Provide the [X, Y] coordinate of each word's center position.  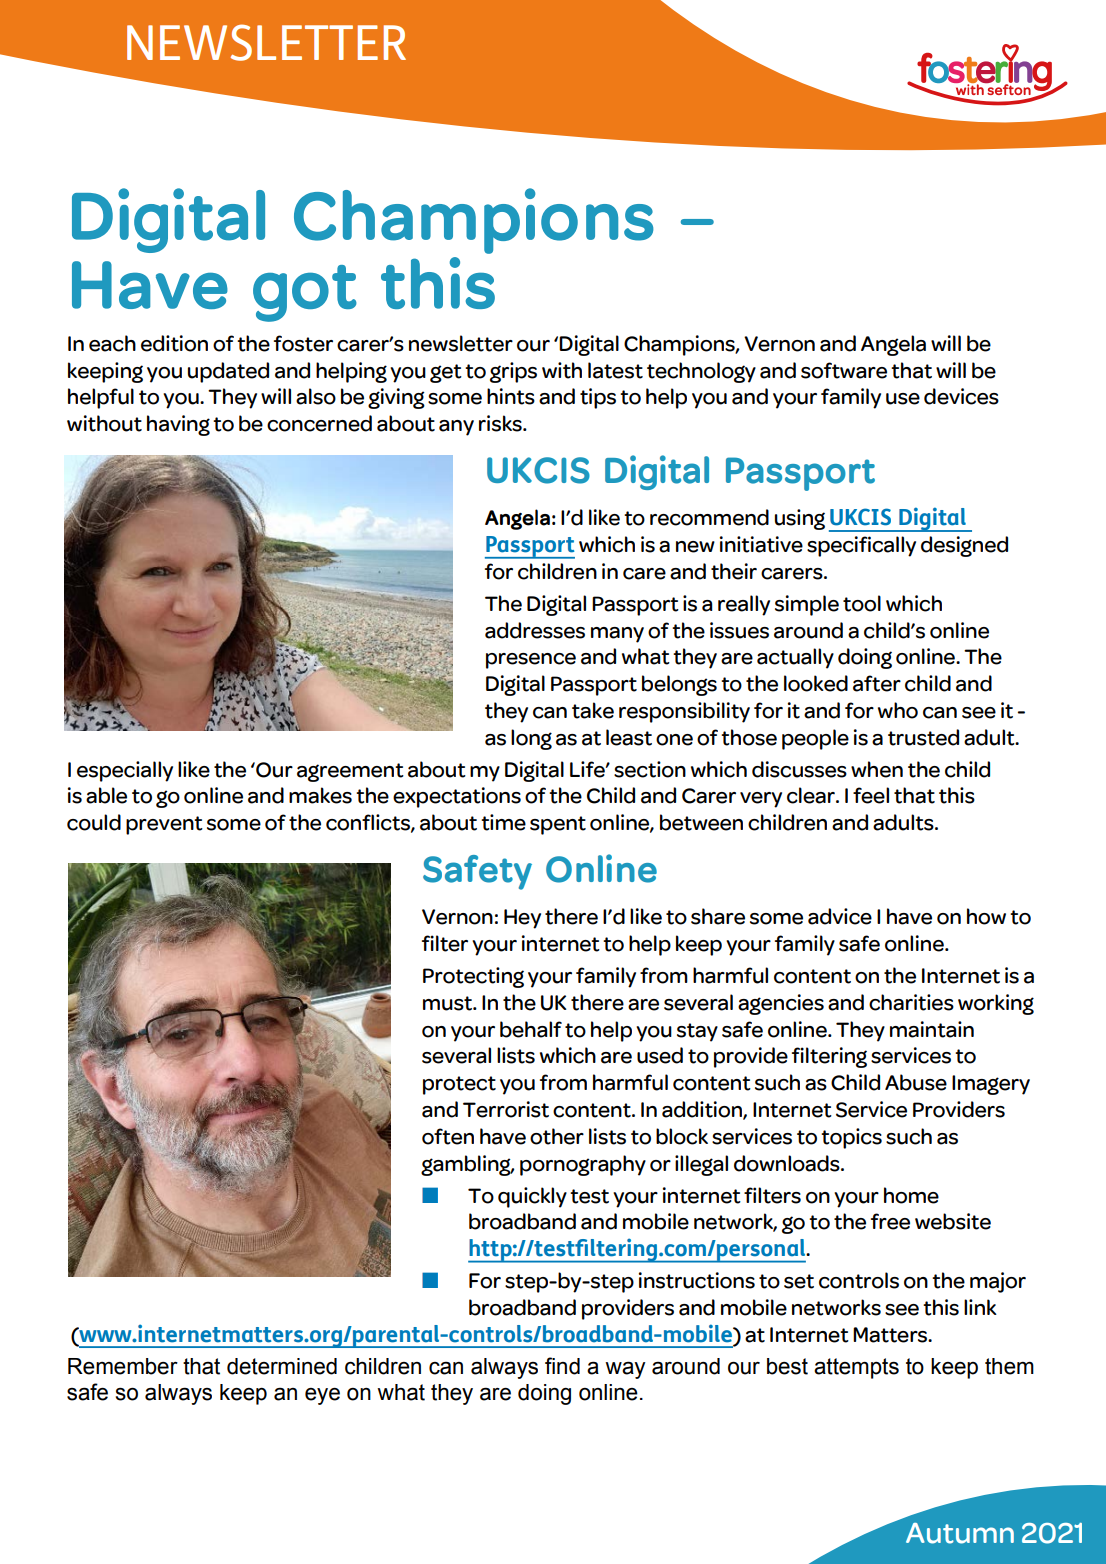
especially [125, 771]
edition [174, 343]
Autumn [960, 1533]
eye [322, 1396]
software [844, 370]
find [562, 1366]
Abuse [916, 1082]
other [557, 1136]
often [448, 1136]
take [593, 710]
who [898, 710]
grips [513, 372]
